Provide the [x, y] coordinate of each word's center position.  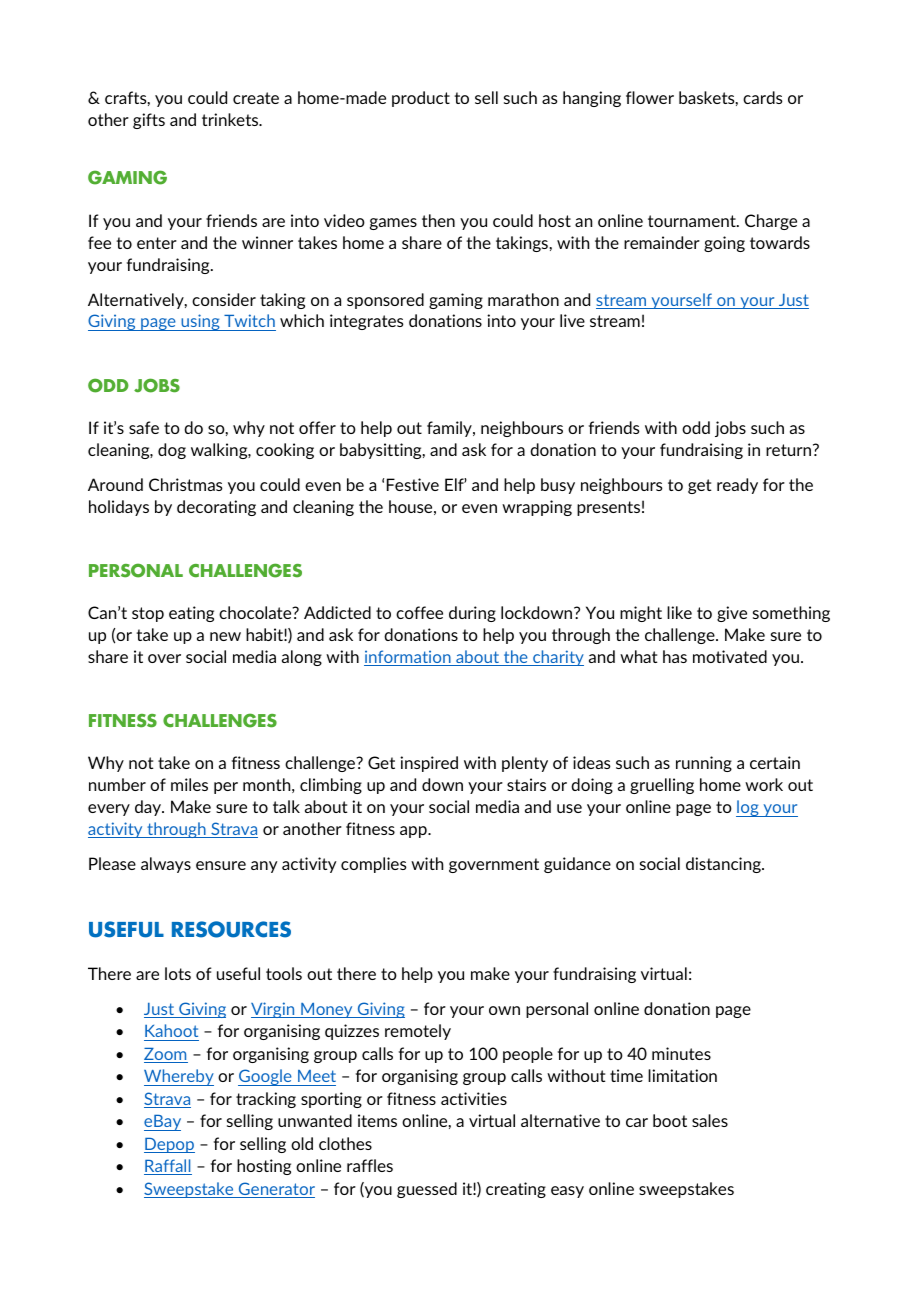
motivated [730, 656]
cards [763, 97]
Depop [169, 1145]
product [421, 99]
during [472, 614]
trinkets [231, 119]
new [225, 636]
